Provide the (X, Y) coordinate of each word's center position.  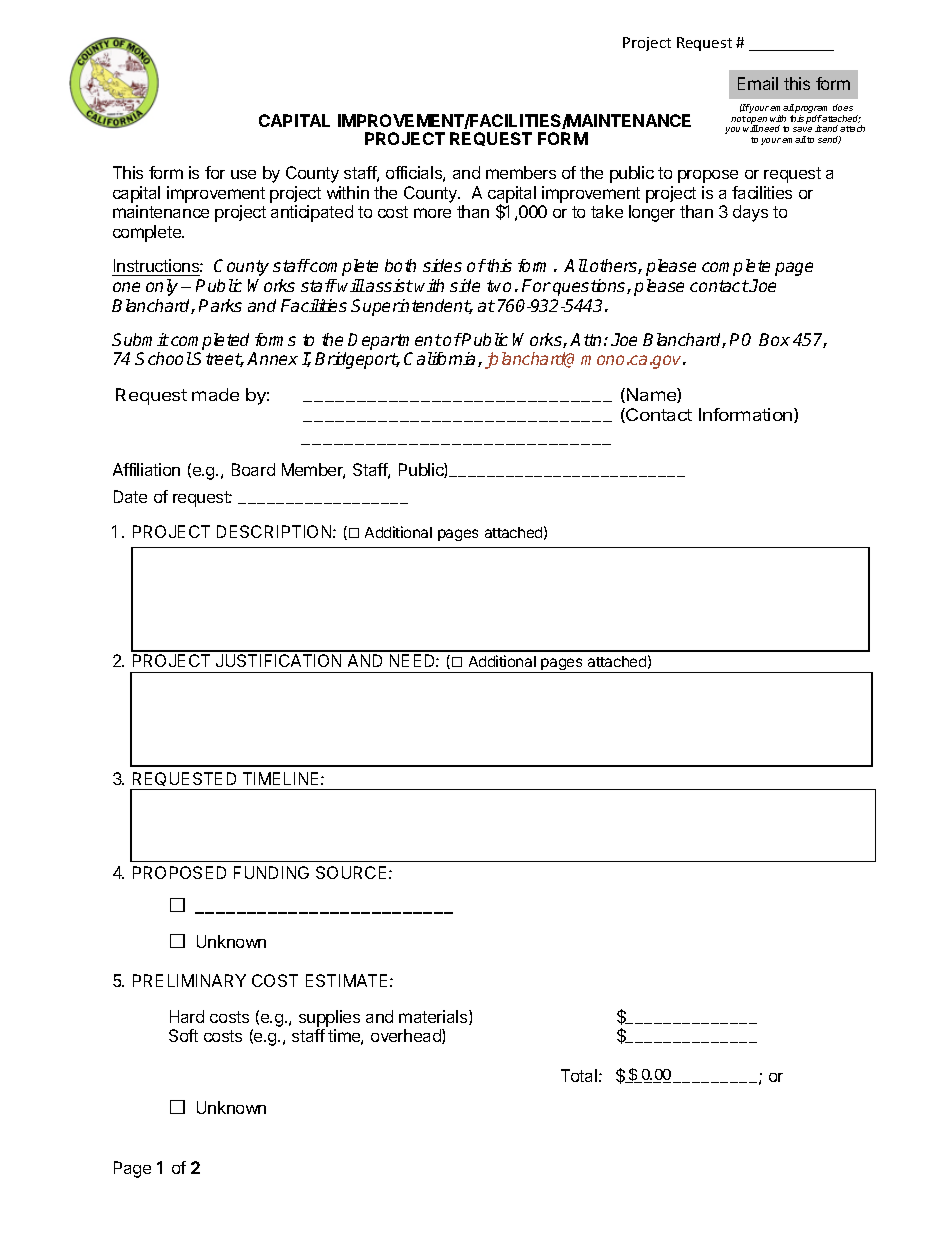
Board (253, 469)
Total (579, 1075)
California (441, 359)
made (215, 394)
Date (130, 496)
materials (434, 1017)
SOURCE (351, 872)
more (432, 213)
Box (774, 339)
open (757, 122)
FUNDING (271, 872)
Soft (183, 1035)
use (243, 174)
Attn (585, 339)
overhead (407, 1036)
